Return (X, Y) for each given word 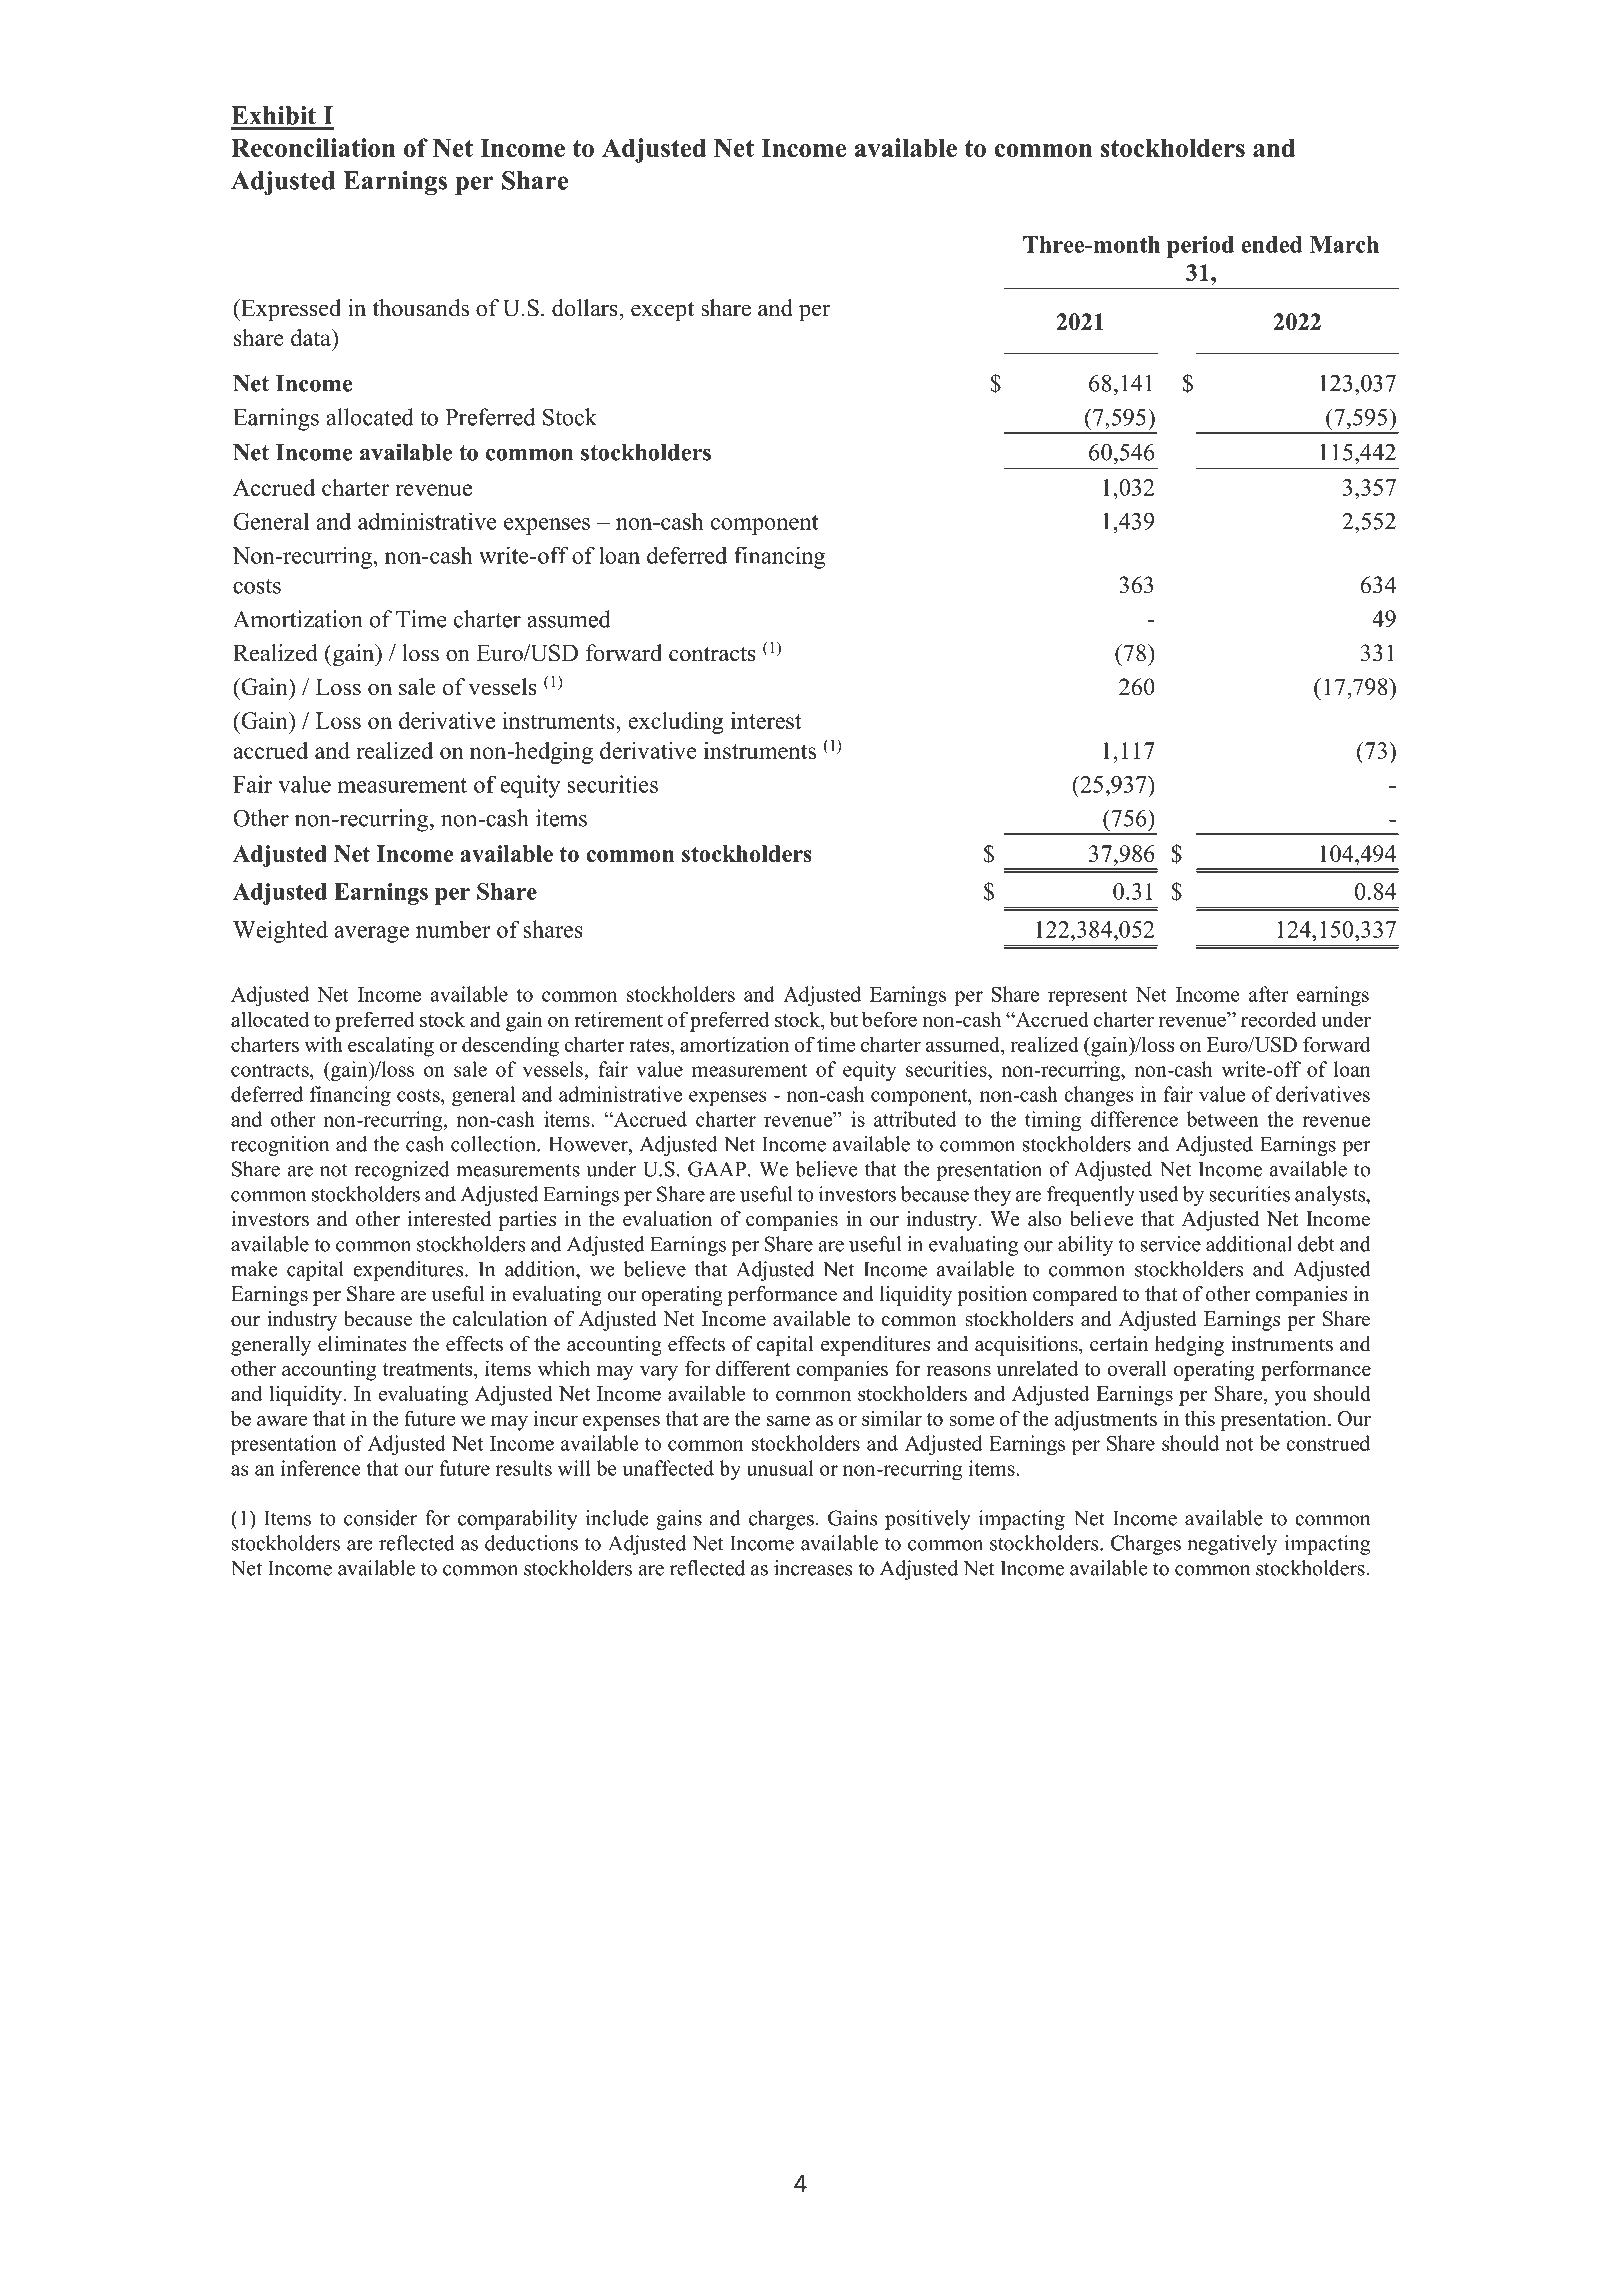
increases (813, 1568)
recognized (401, 1171)
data (312, 337)
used (1159, 1194)
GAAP (717, 1169)
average (371, 934)
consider (380, 1518)
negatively (1232, 1545)
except (662, 311)
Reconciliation (313, 147)
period (1200, 247)
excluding (675, 723)
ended (1272, 244)
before (889, 1019)
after (1269, 994)
